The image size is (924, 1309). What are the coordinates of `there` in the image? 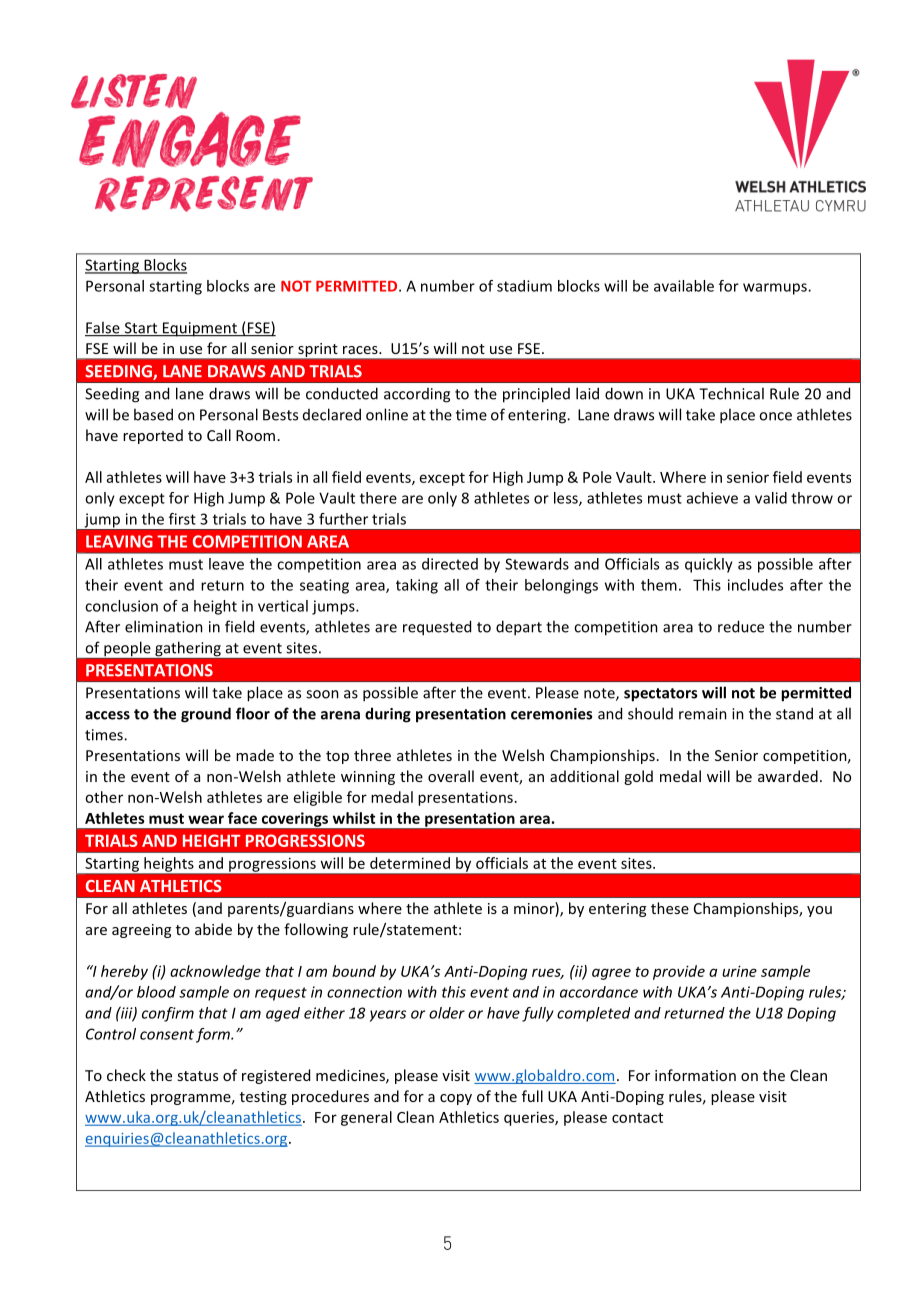 It's located at (378, 498).
